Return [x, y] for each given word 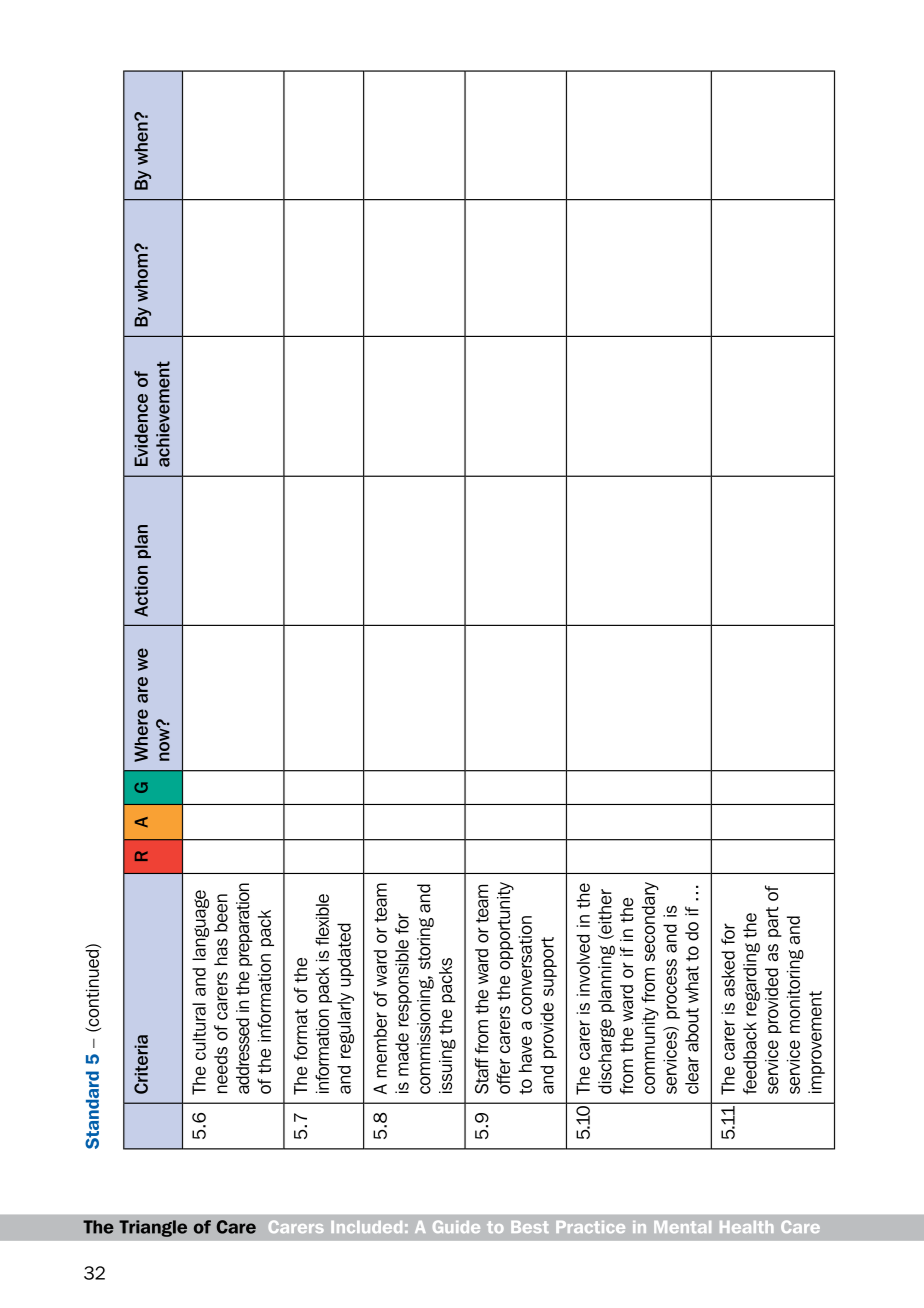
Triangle [153, 1228]
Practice [590, 1227]
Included [366, 1227]
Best [530, 1227]
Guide [456, 1226]
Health [746, 1227]
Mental [682, 1227]
